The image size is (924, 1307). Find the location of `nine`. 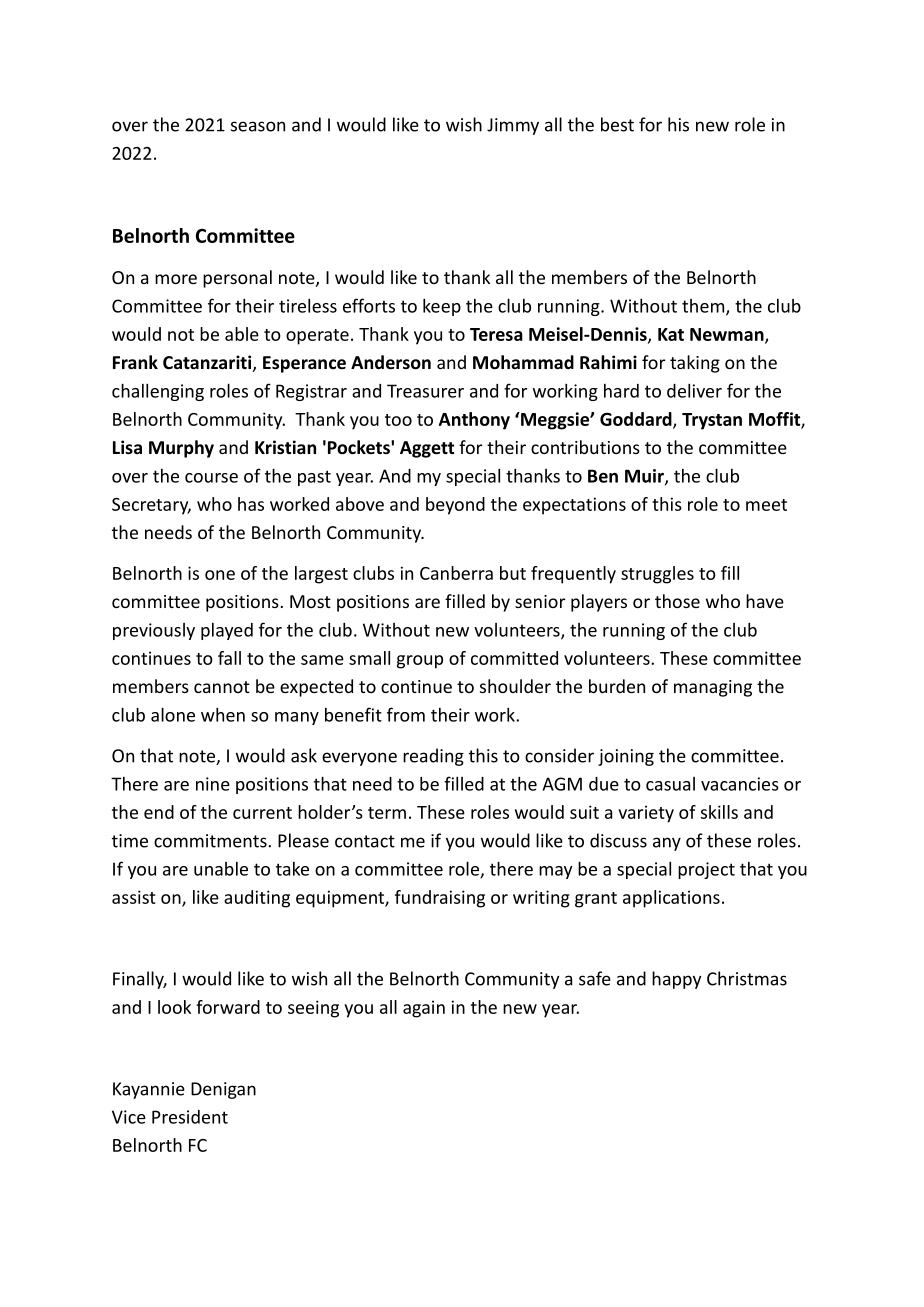

nine is located at coordinates (213, 784).
